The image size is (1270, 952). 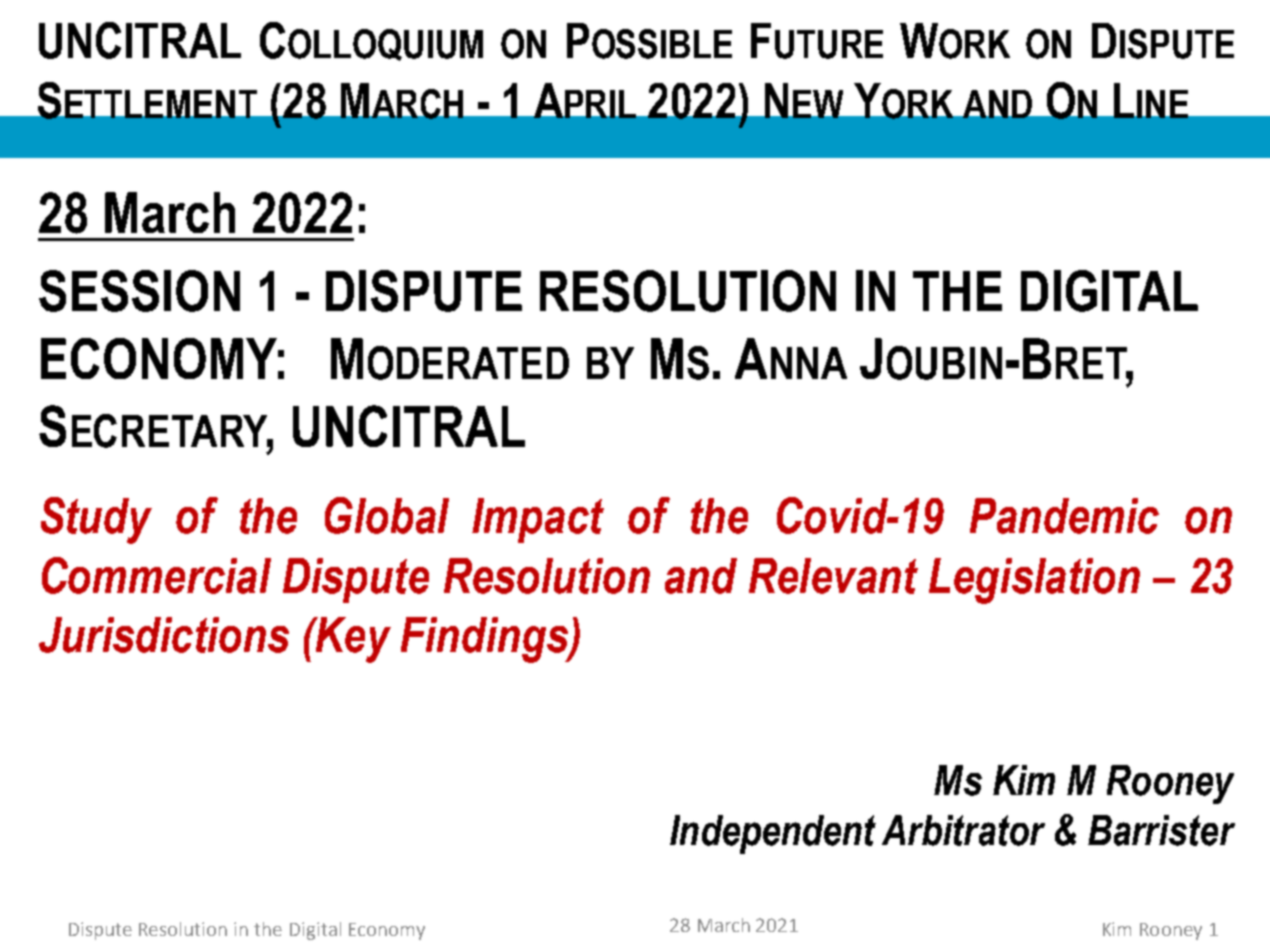 I want to click on SESSION, so click(x=139, y=291).
